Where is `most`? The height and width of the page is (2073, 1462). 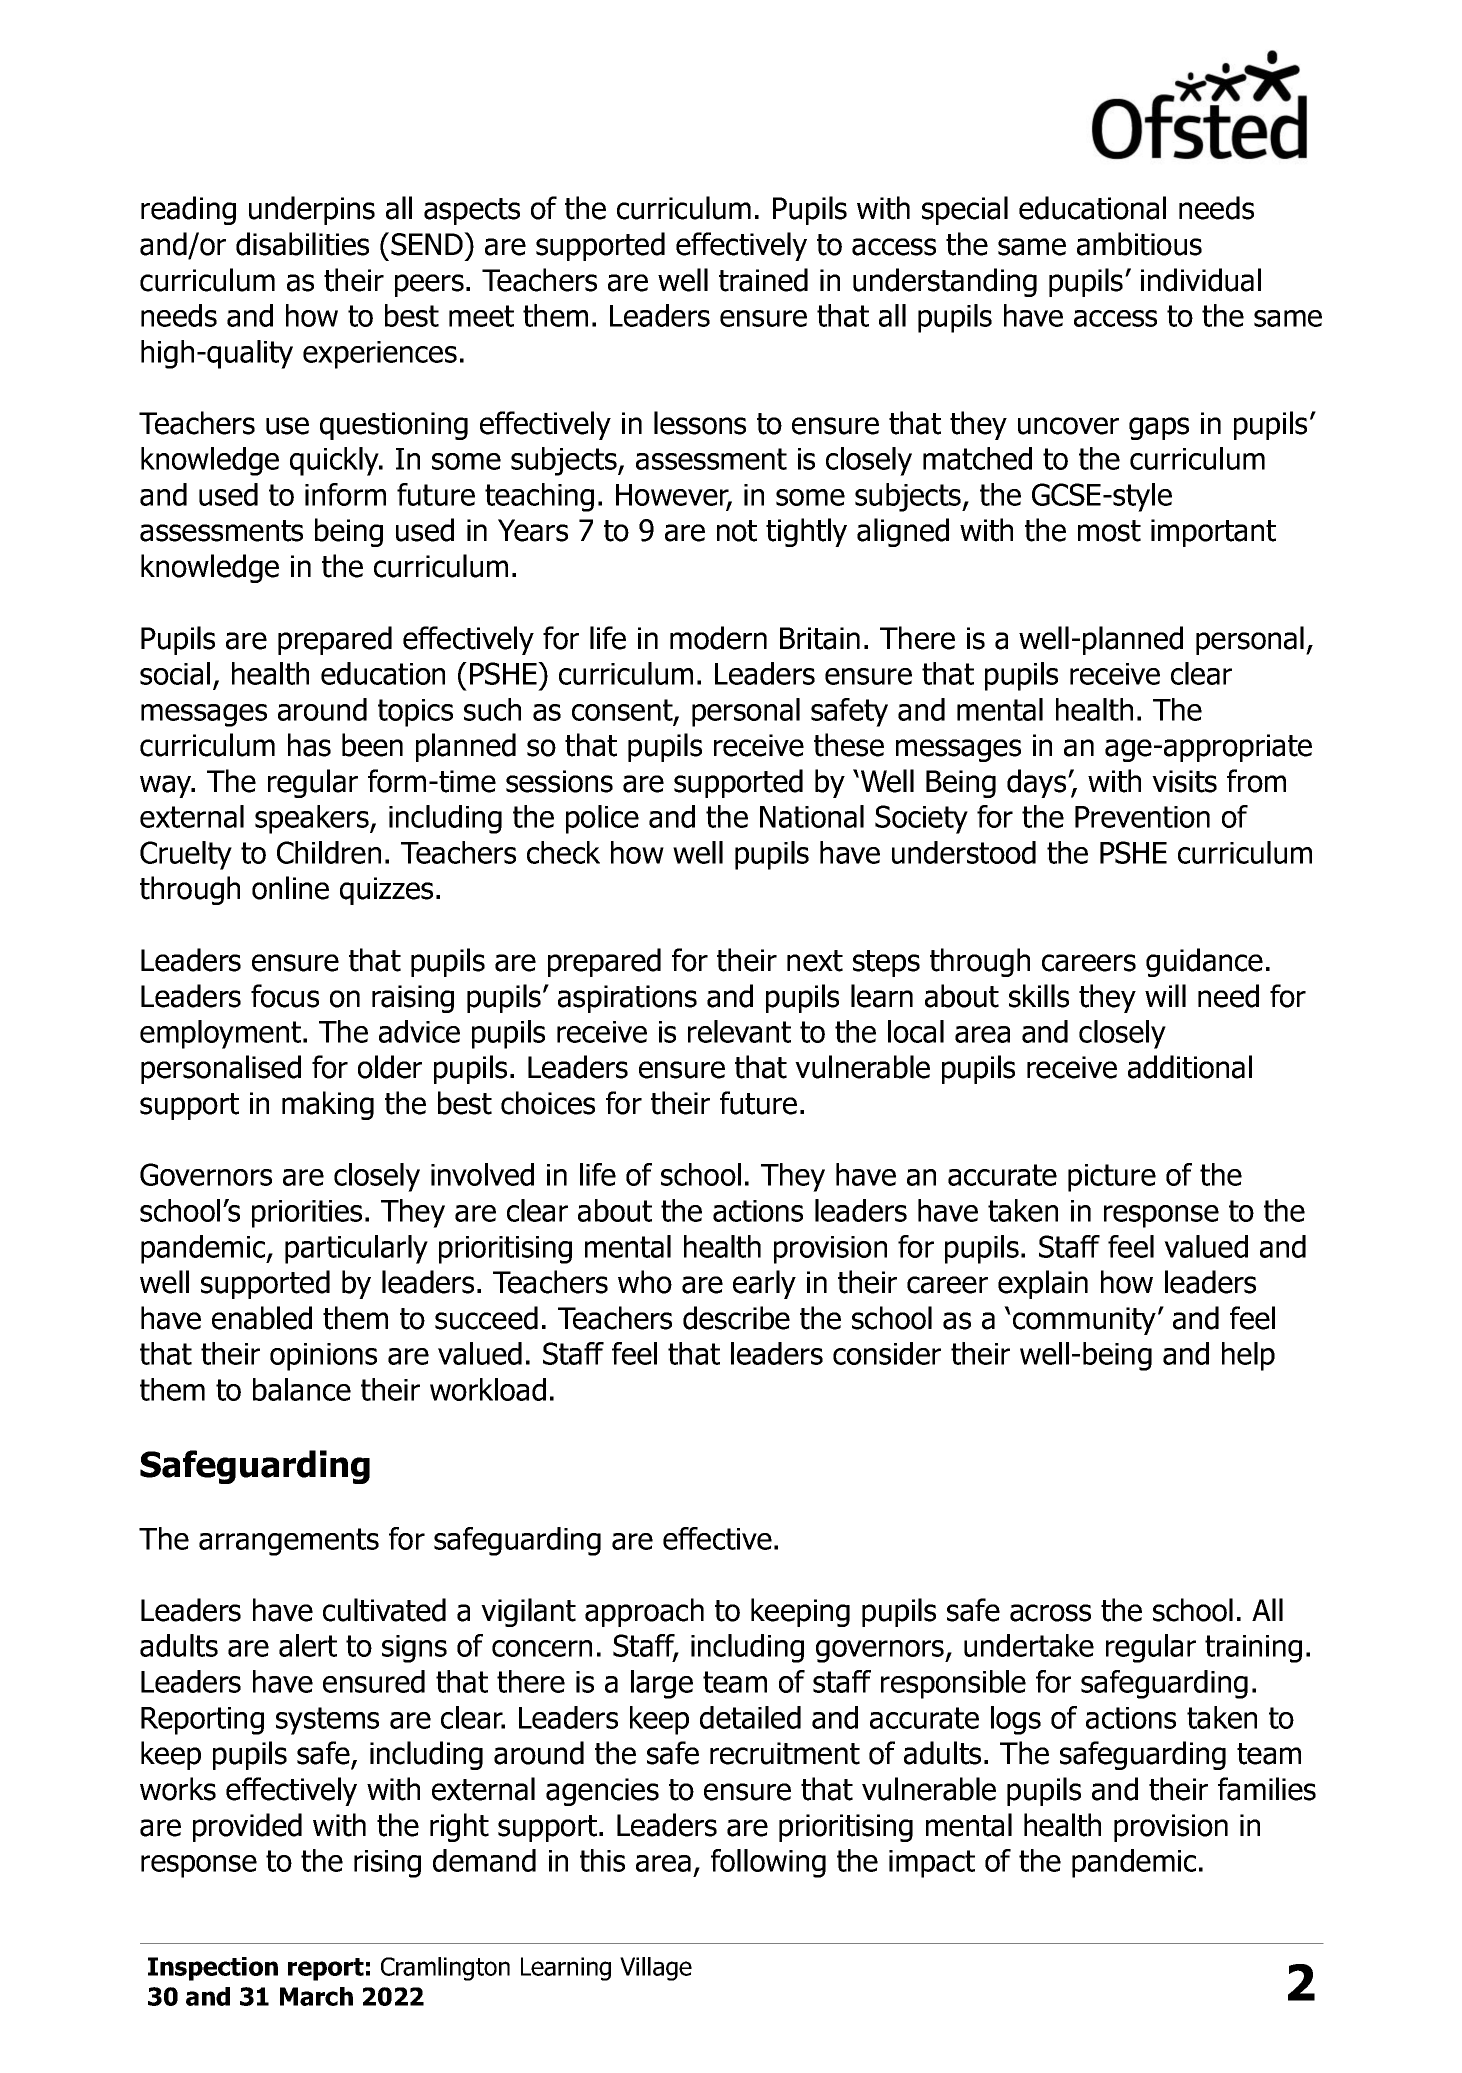
most is located at coordinates (1109, 531).
